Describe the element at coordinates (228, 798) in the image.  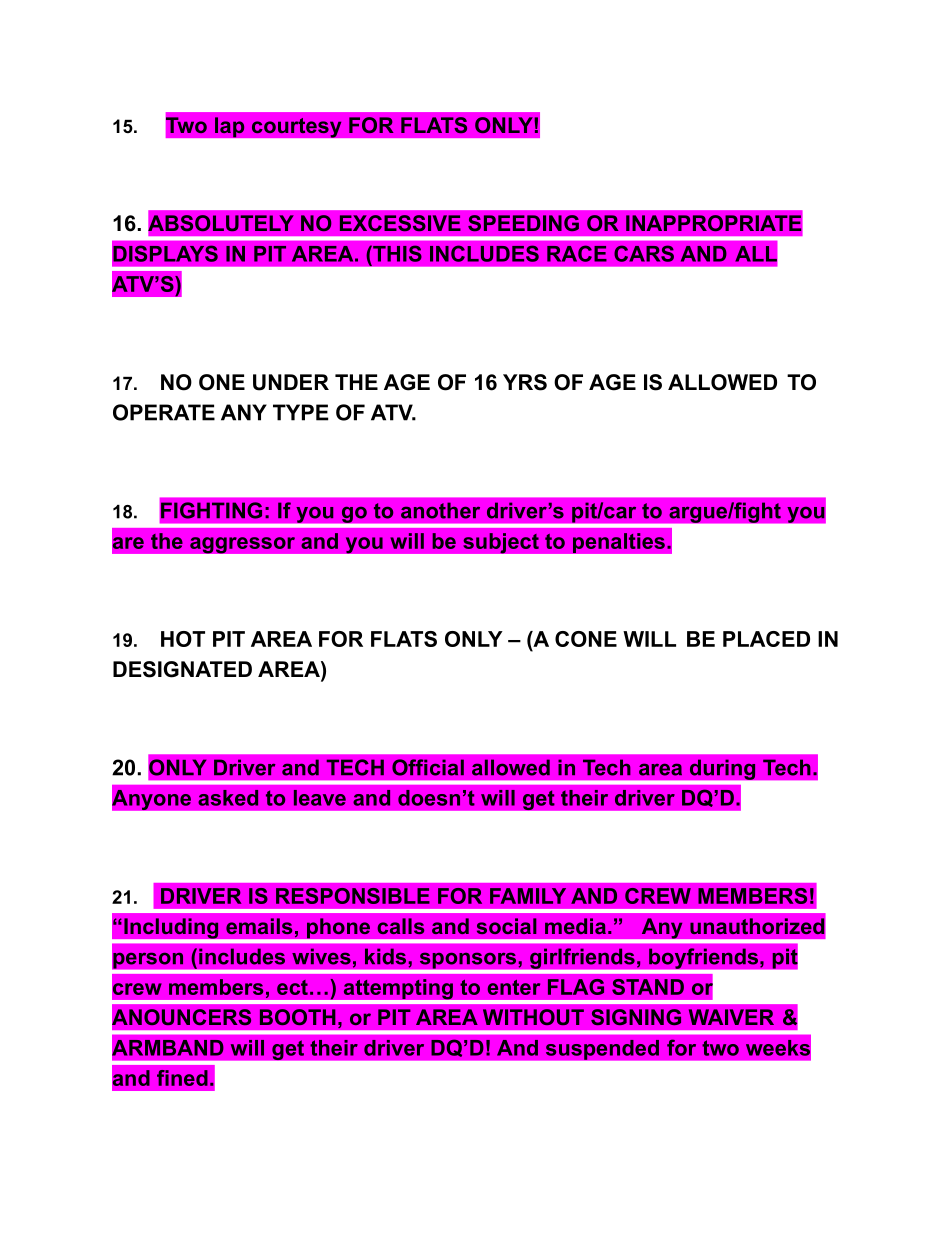
I see `asked` at that location.
